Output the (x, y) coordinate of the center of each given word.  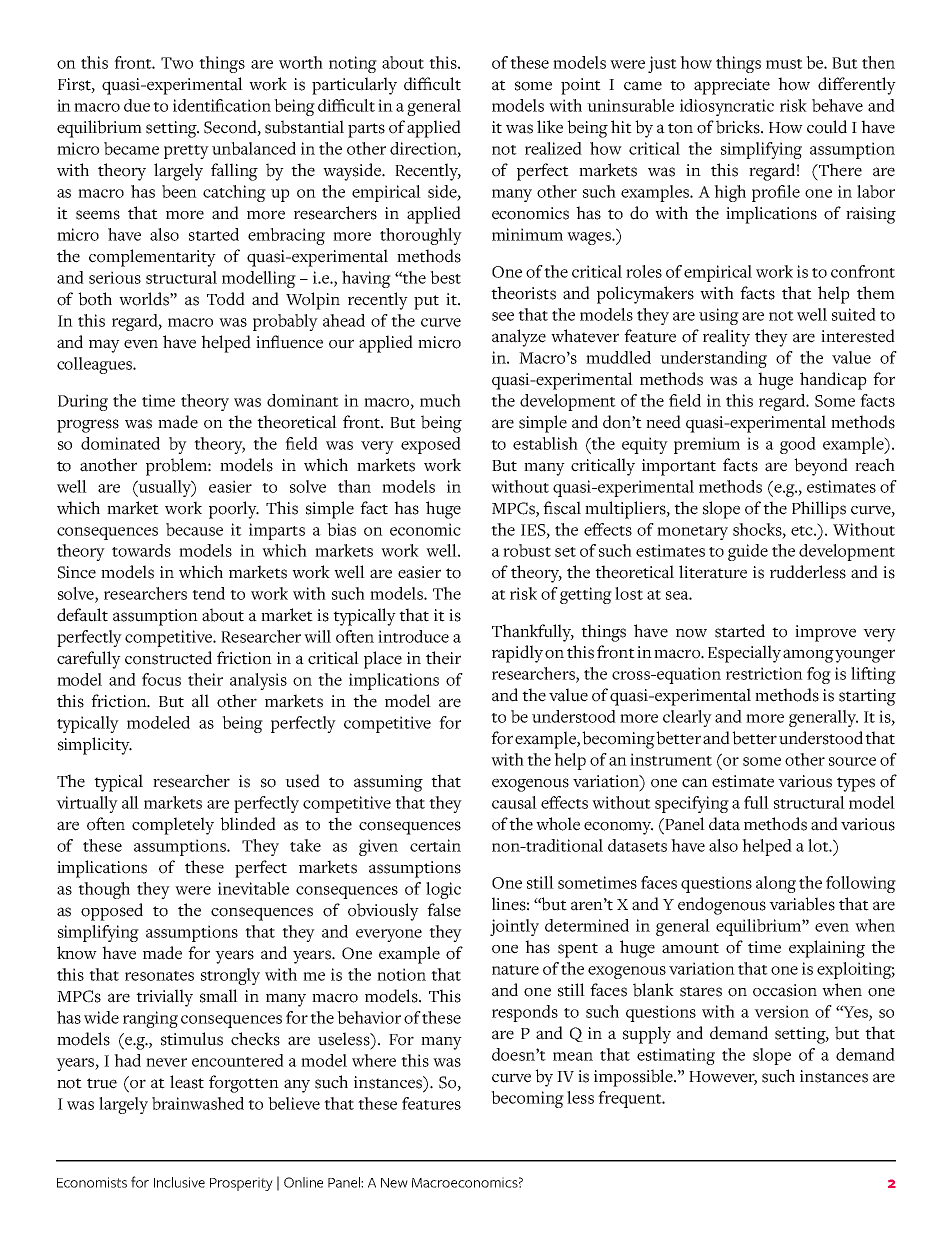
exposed (431, 445)
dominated (120, 443)
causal (514, 802)
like (550, 127)
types (856, 784)
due (137, 105)
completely (173, 826)
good (798, 445)
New (394, 1183)
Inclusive (179, 1182)
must (784, 64)
